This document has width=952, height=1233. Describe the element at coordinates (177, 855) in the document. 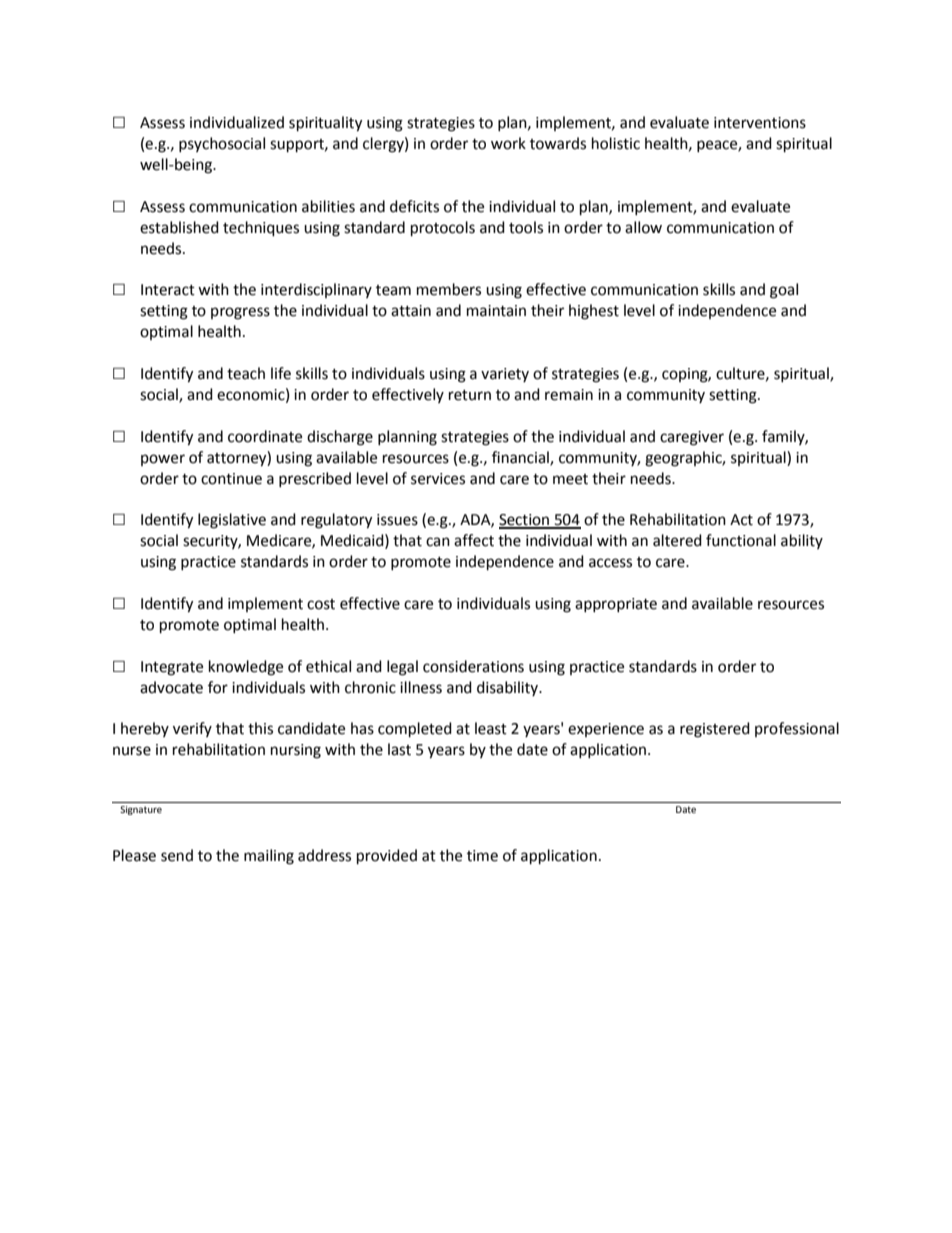

I see `send` at that location.
